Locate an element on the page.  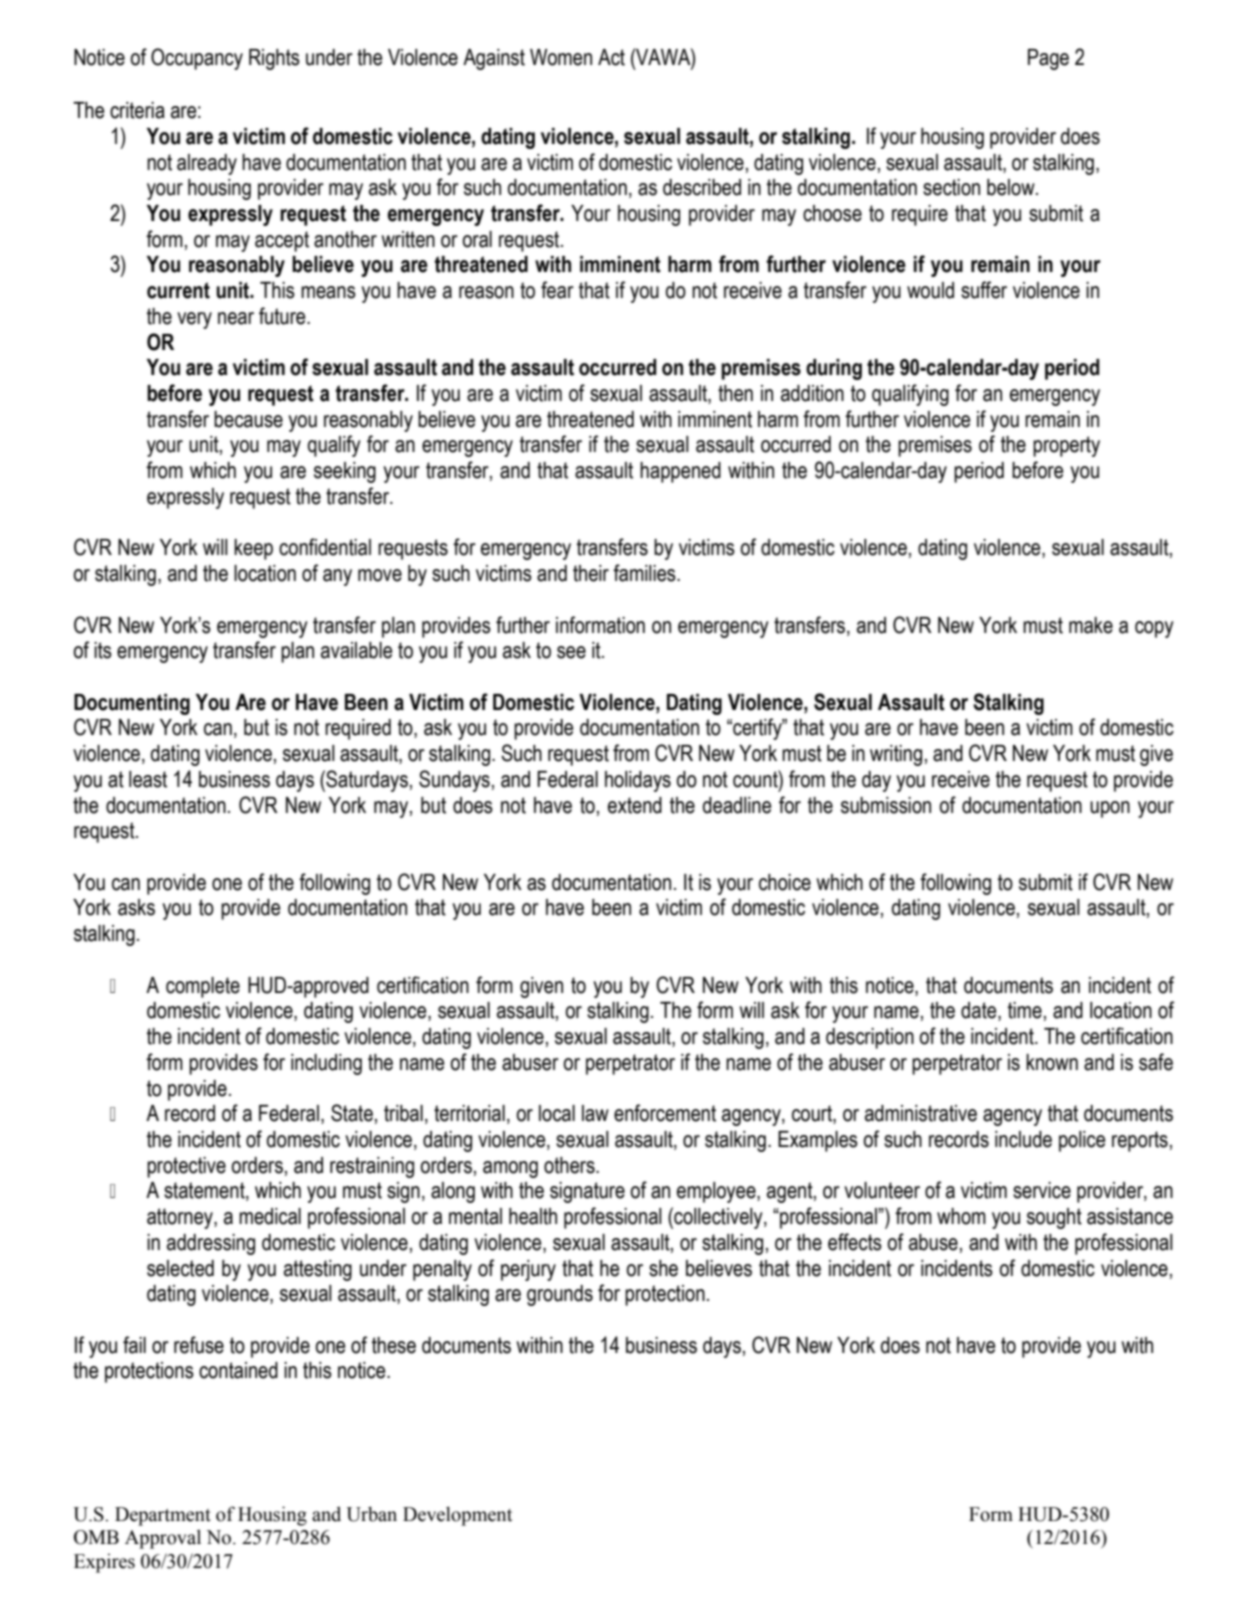
extend is located at coordinates (635, 805).
